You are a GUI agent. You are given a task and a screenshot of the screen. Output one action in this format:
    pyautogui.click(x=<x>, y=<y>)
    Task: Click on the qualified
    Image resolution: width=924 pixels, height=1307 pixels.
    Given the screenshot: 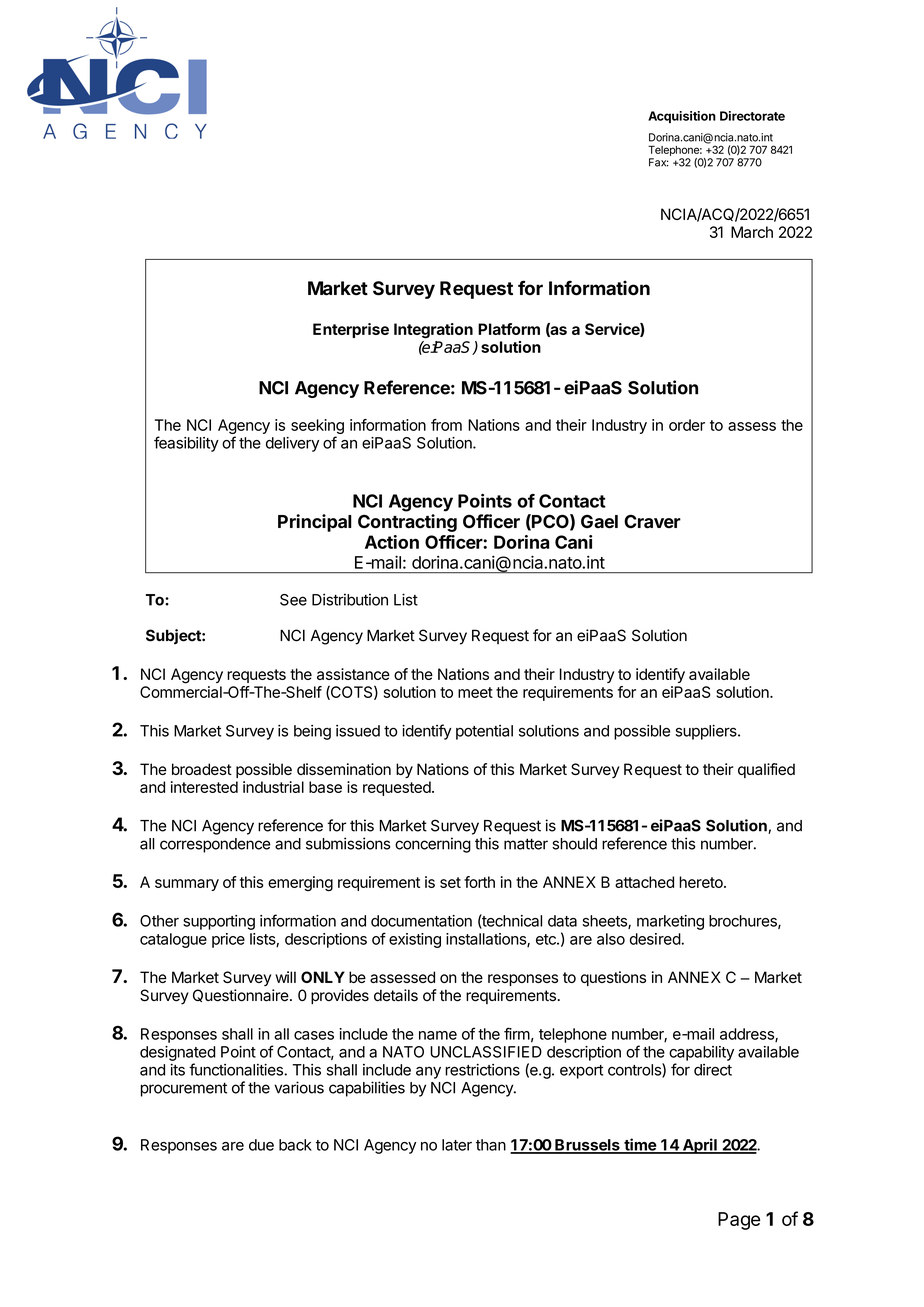 What is the action you would take?
    pyautogui.click(x=766, y=770)
